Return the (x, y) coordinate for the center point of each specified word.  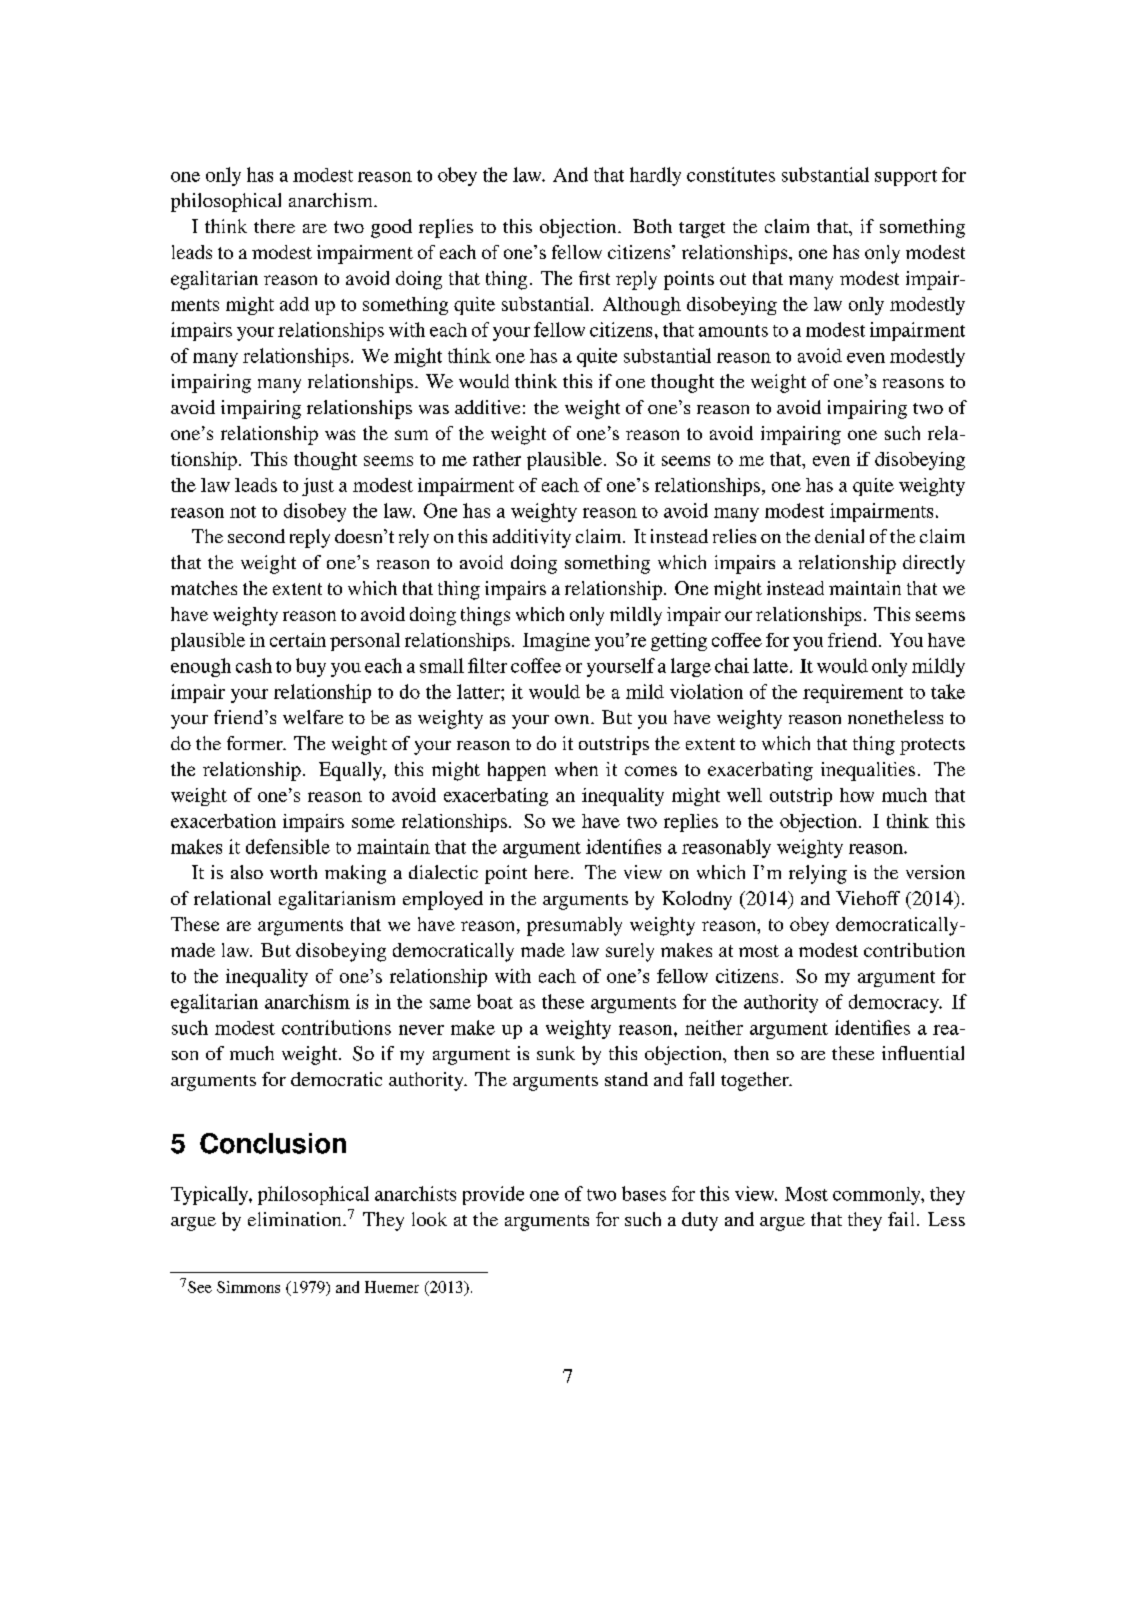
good (391, 228)
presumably (574, 926)
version (935, 872)
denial (839, 536)
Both (652, 226)
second (256, 536)
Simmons (248, 1287)
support (906, 178)
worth (293, 872)
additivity (532, 538)
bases (644, 1193)
